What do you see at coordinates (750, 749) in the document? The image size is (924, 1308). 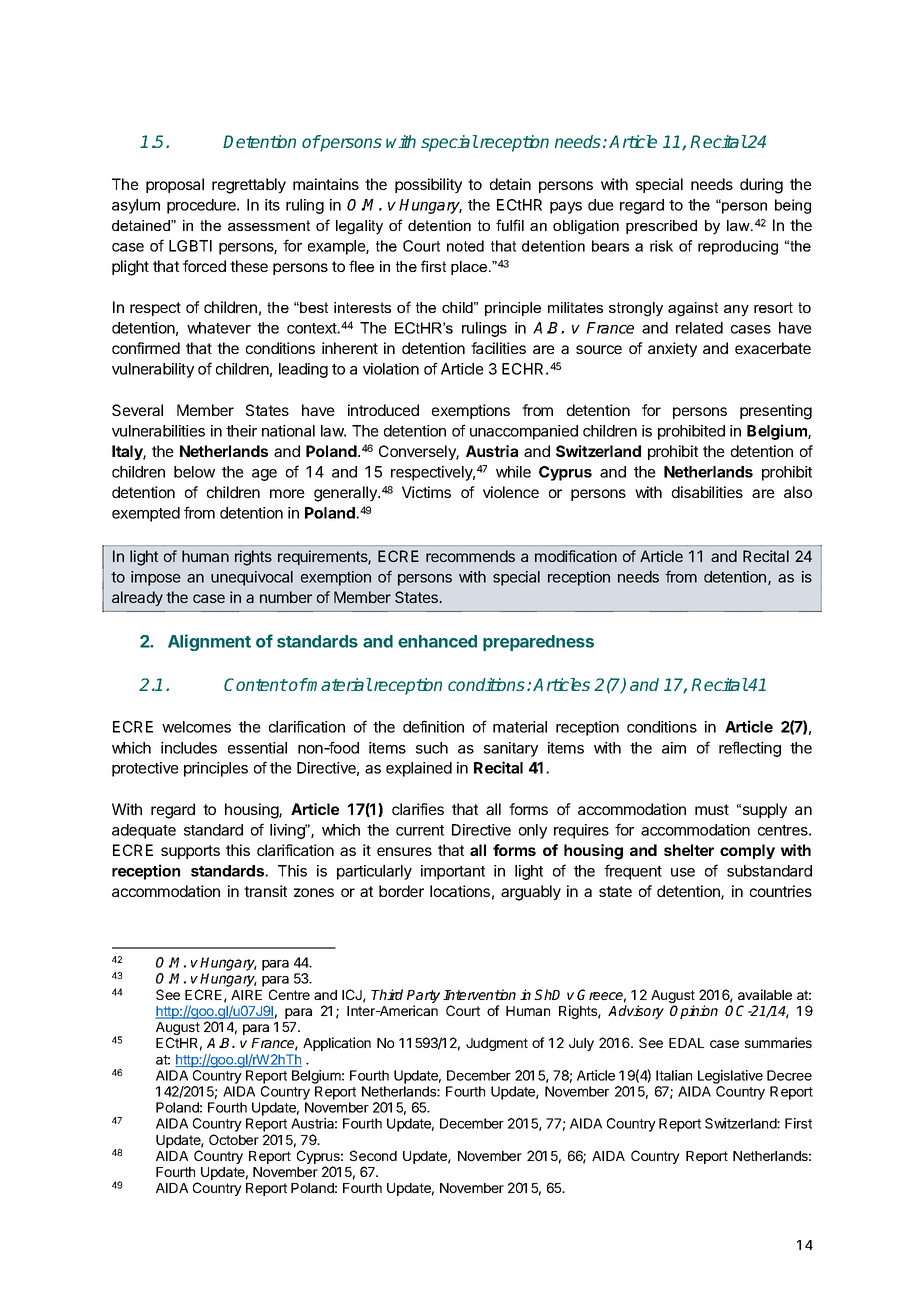 I see `reflecting` at bounding box center [750, 749].
